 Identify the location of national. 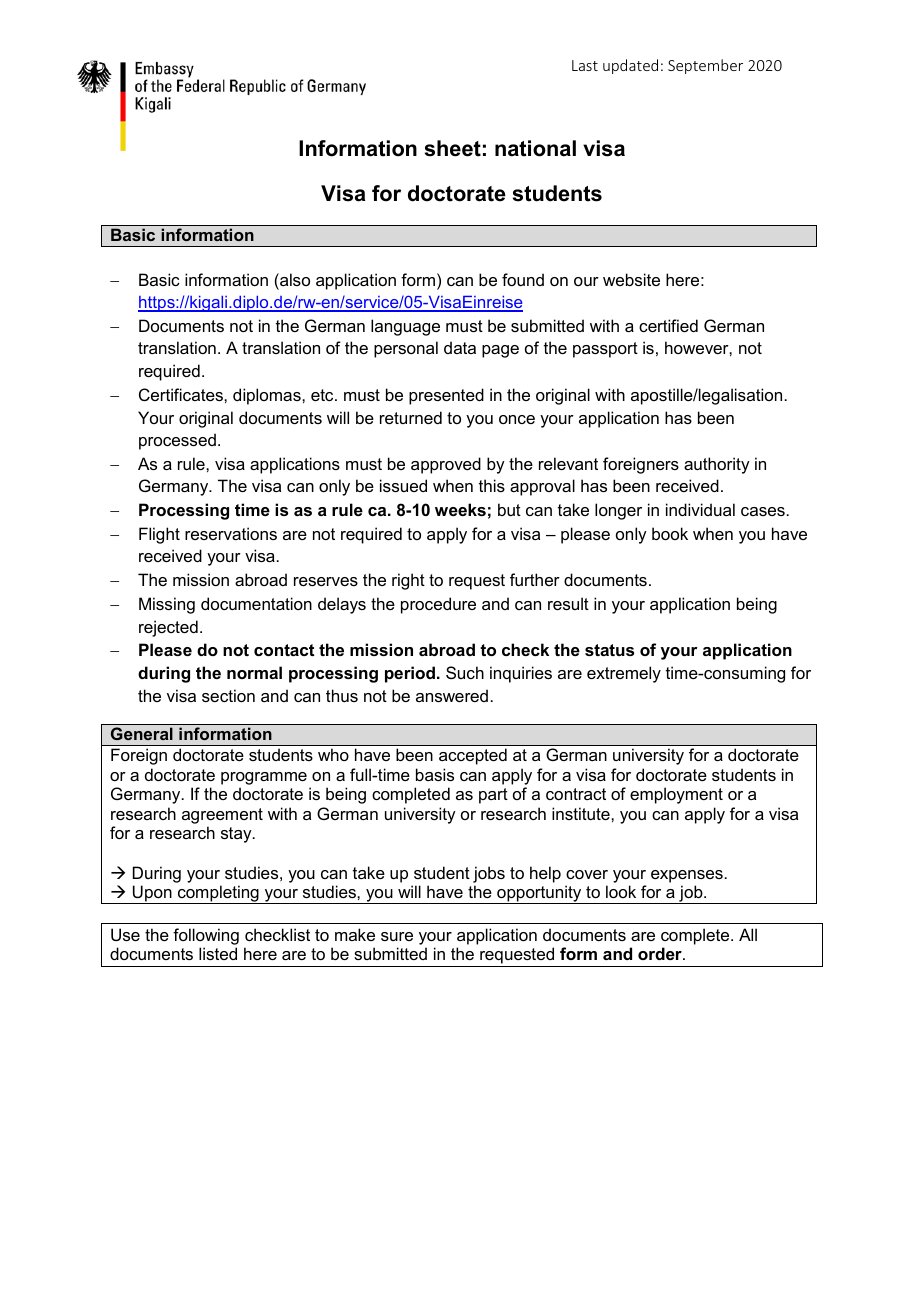
(535, 148).
